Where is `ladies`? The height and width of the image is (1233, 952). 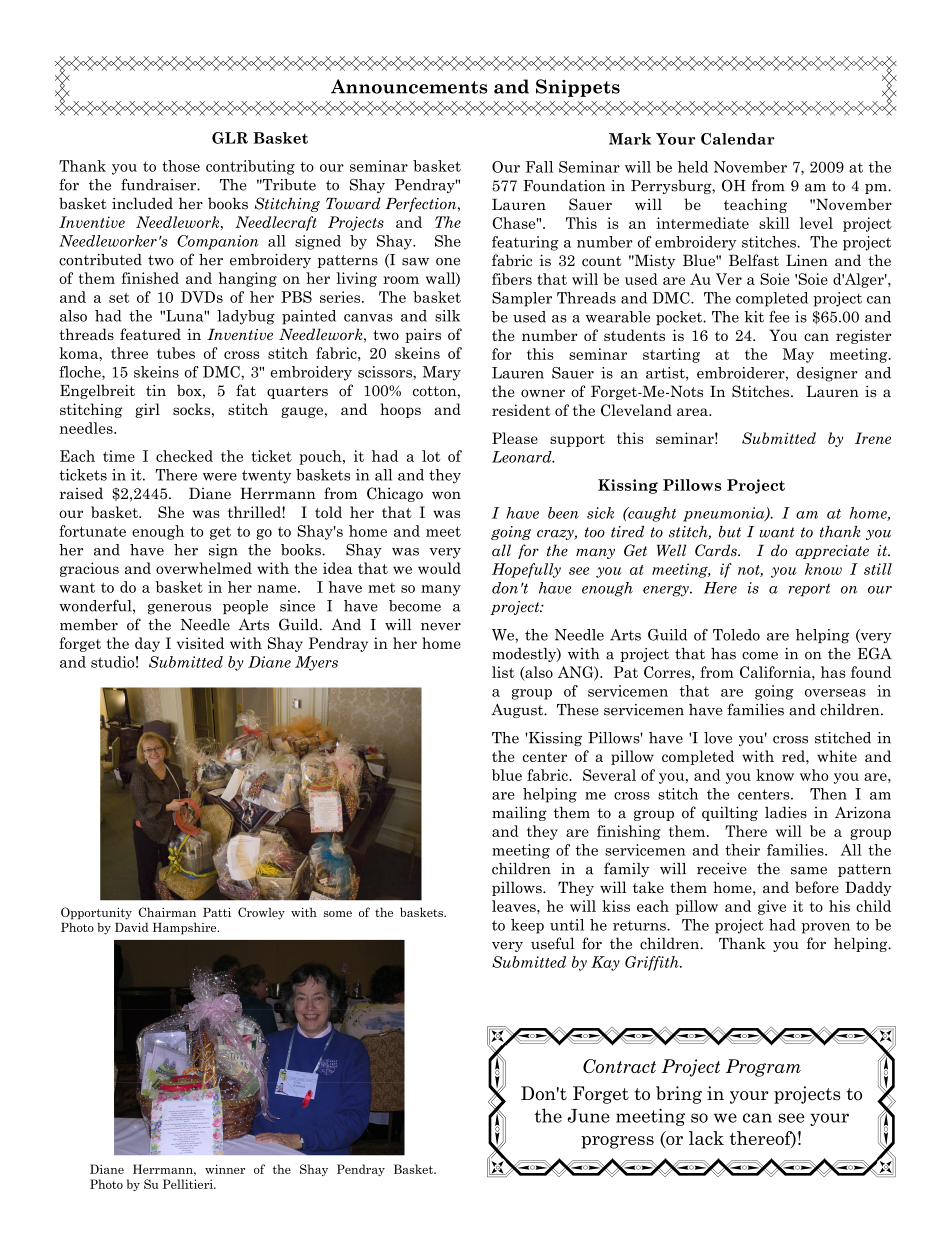
ladies is located at coordinates (786, 812).
